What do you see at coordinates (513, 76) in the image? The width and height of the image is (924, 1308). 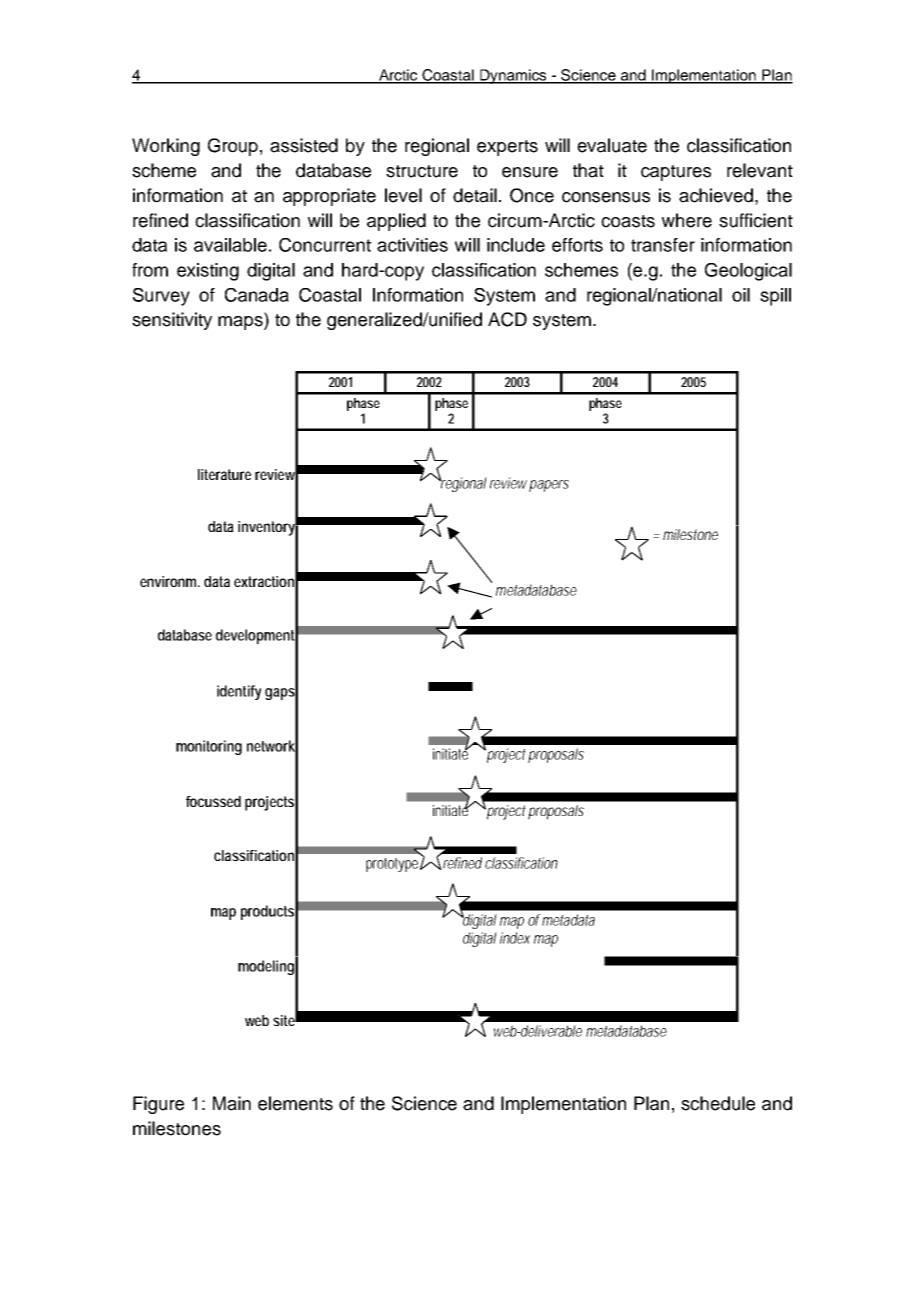 I see `Dynamics` at bounding box center [513, 76].
